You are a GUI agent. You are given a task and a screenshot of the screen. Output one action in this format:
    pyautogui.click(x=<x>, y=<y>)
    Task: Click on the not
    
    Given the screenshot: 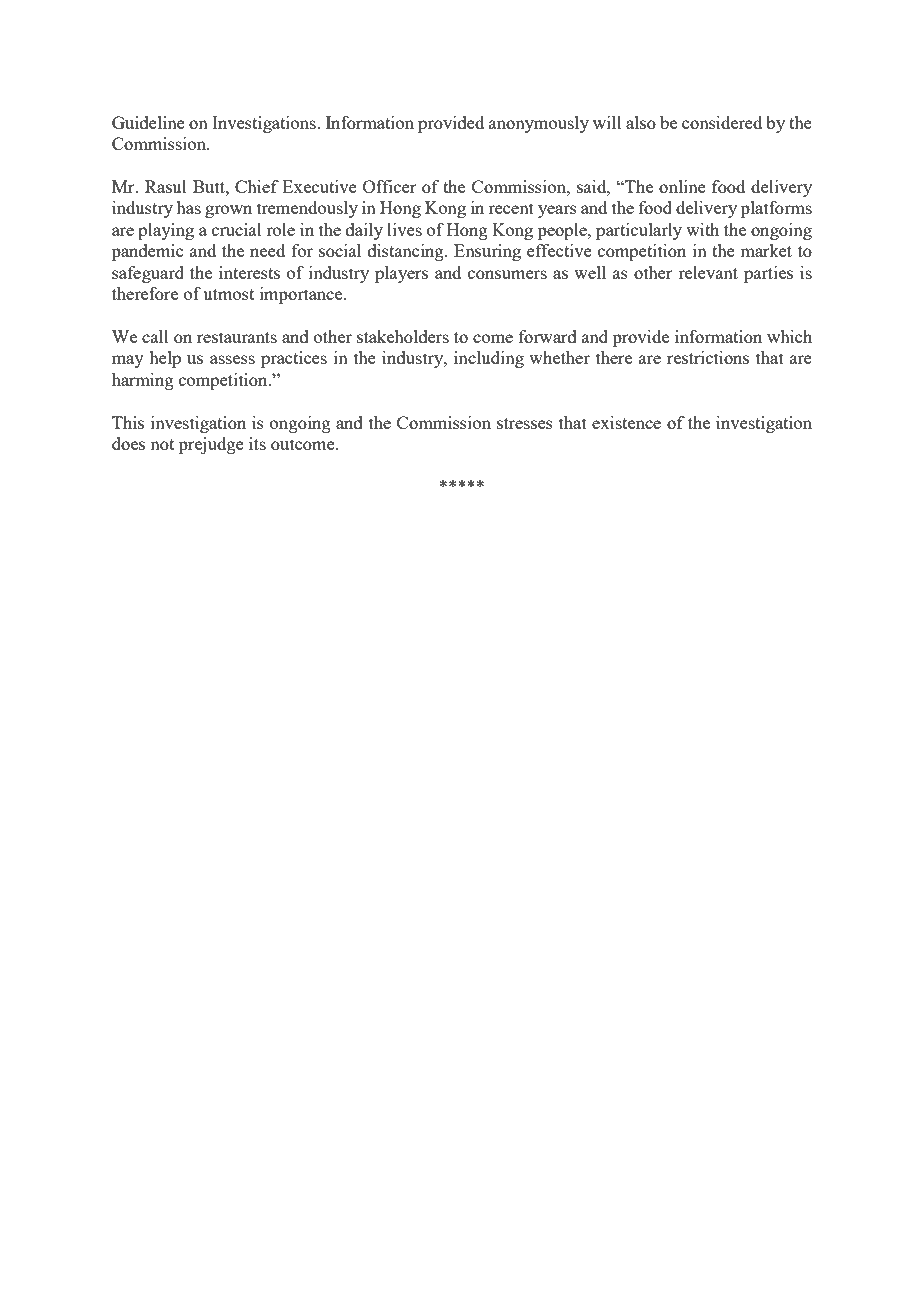 What is the action you would take?
    pyautogui.click(x=162, y=444)
